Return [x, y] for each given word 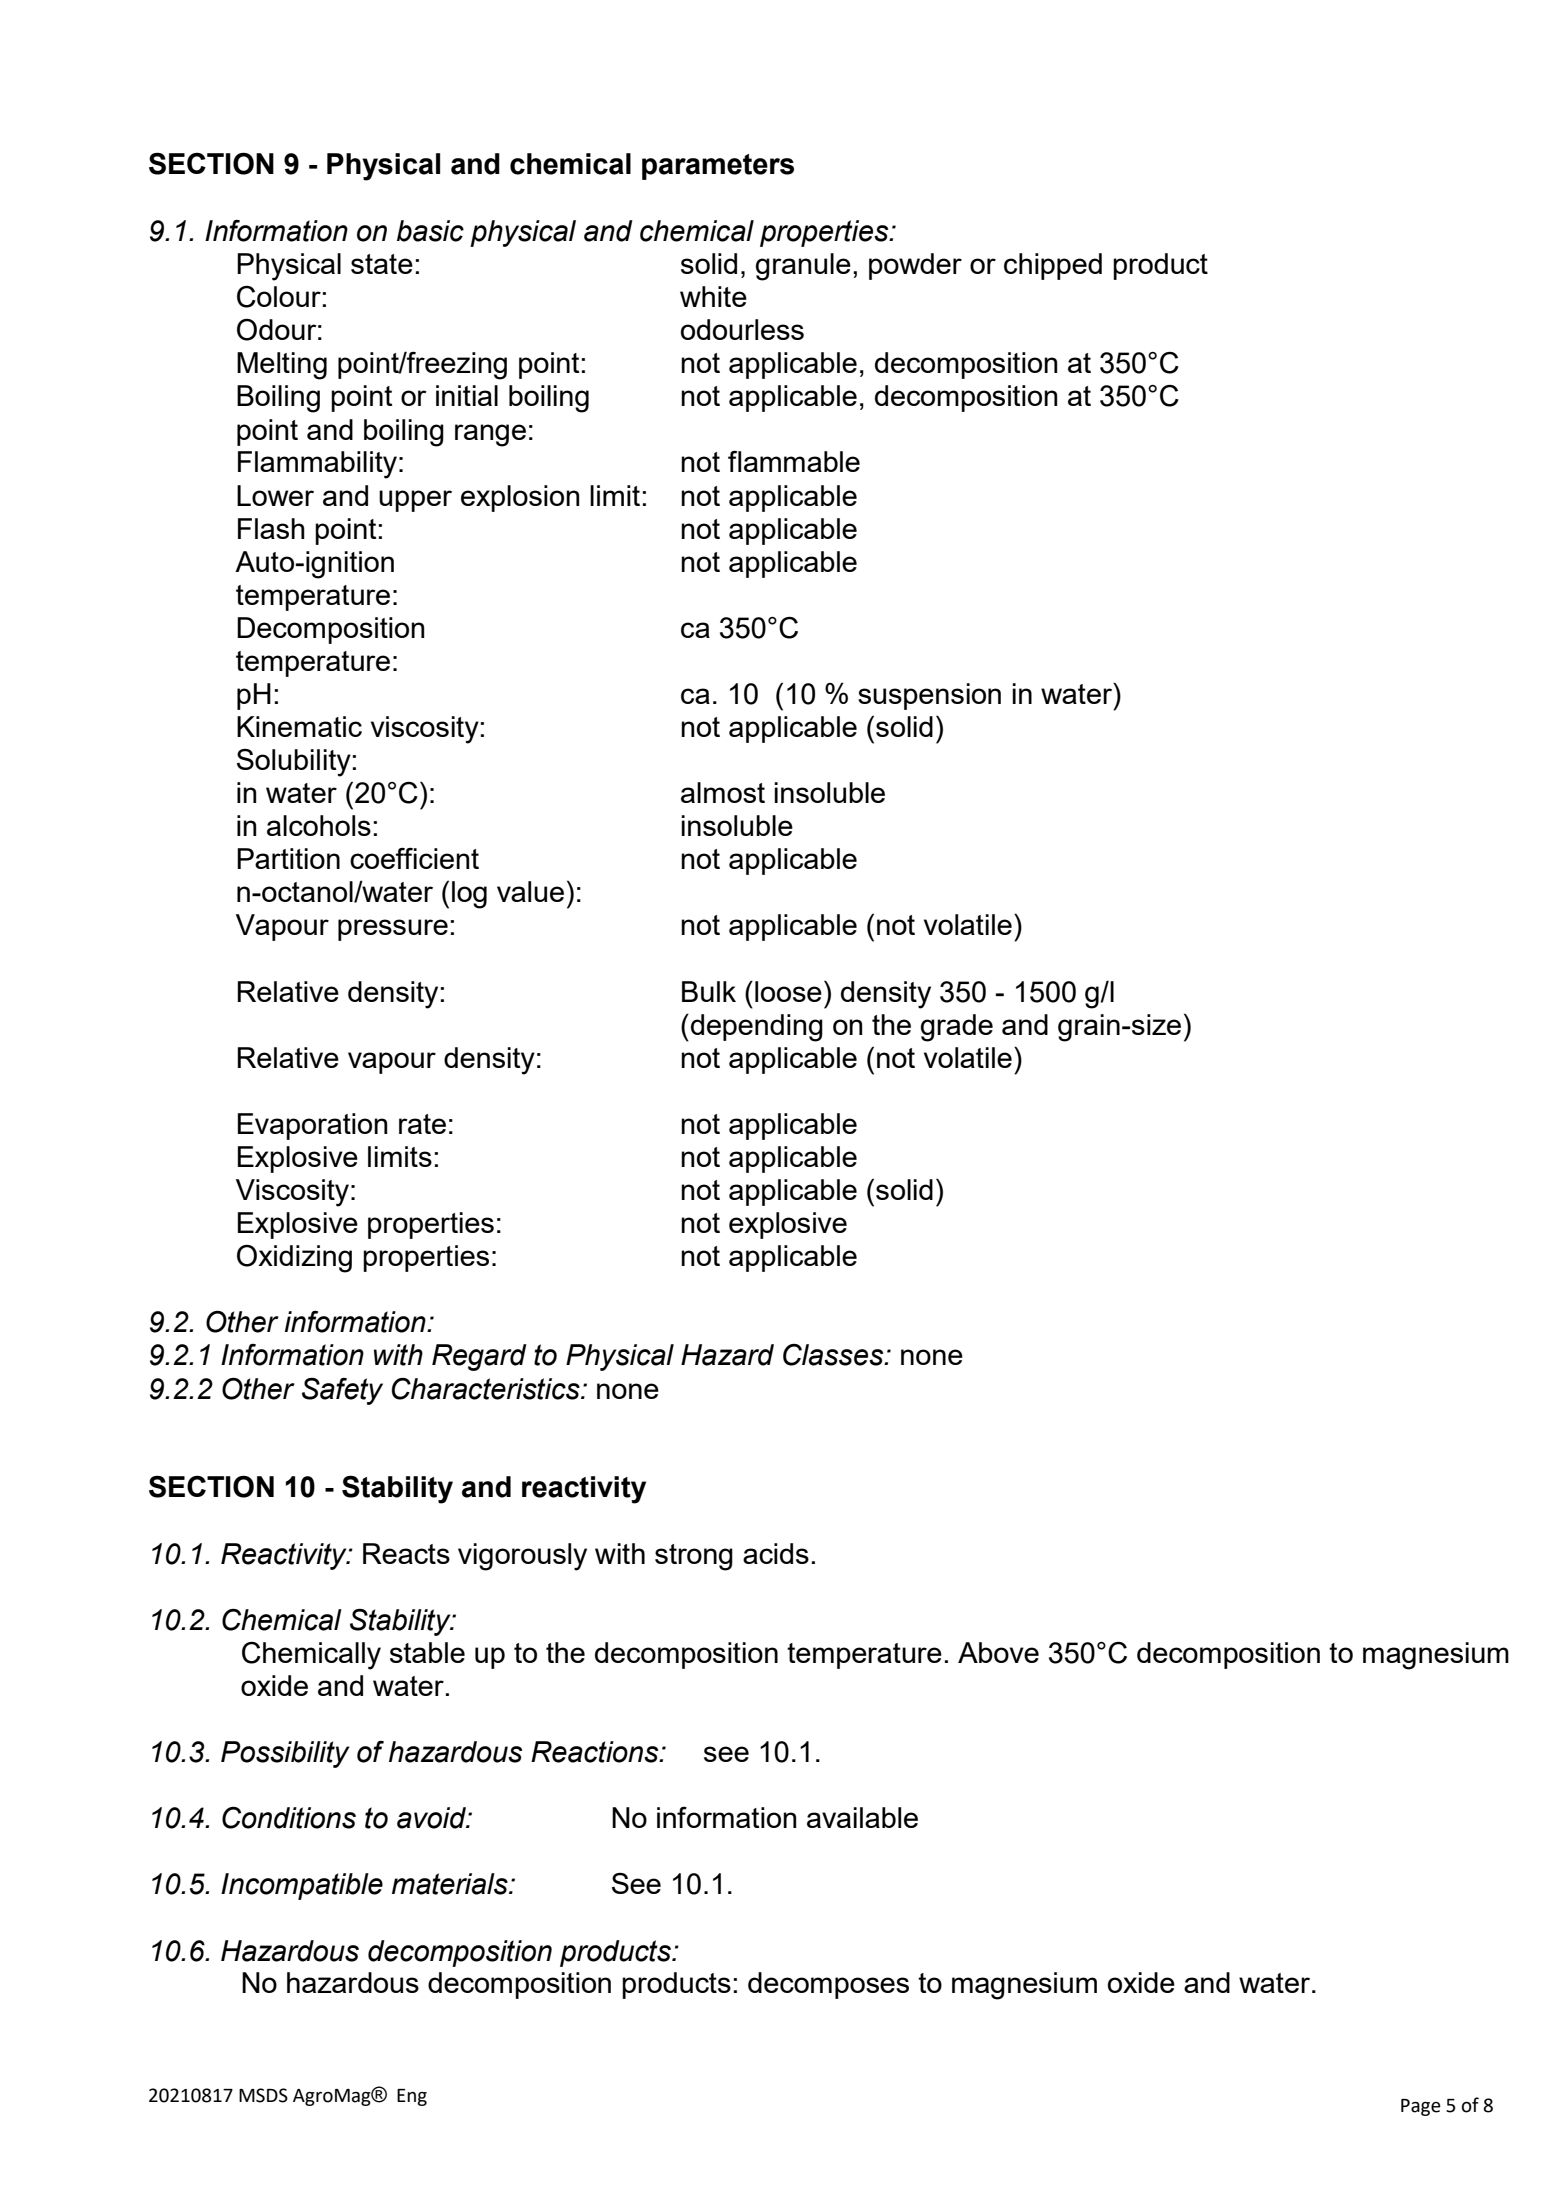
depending [757, 1028]
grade [957, 1028]
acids [776, 1553]
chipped [1053, 266]
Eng [412, 2097]
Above [998, 1652]
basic [430, 231]
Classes [834, 1355]
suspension [929, 696]
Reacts [406, 1553]
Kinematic [299, 726]
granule [803, 267]
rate [422, 1124]
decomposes [828, 1985]
